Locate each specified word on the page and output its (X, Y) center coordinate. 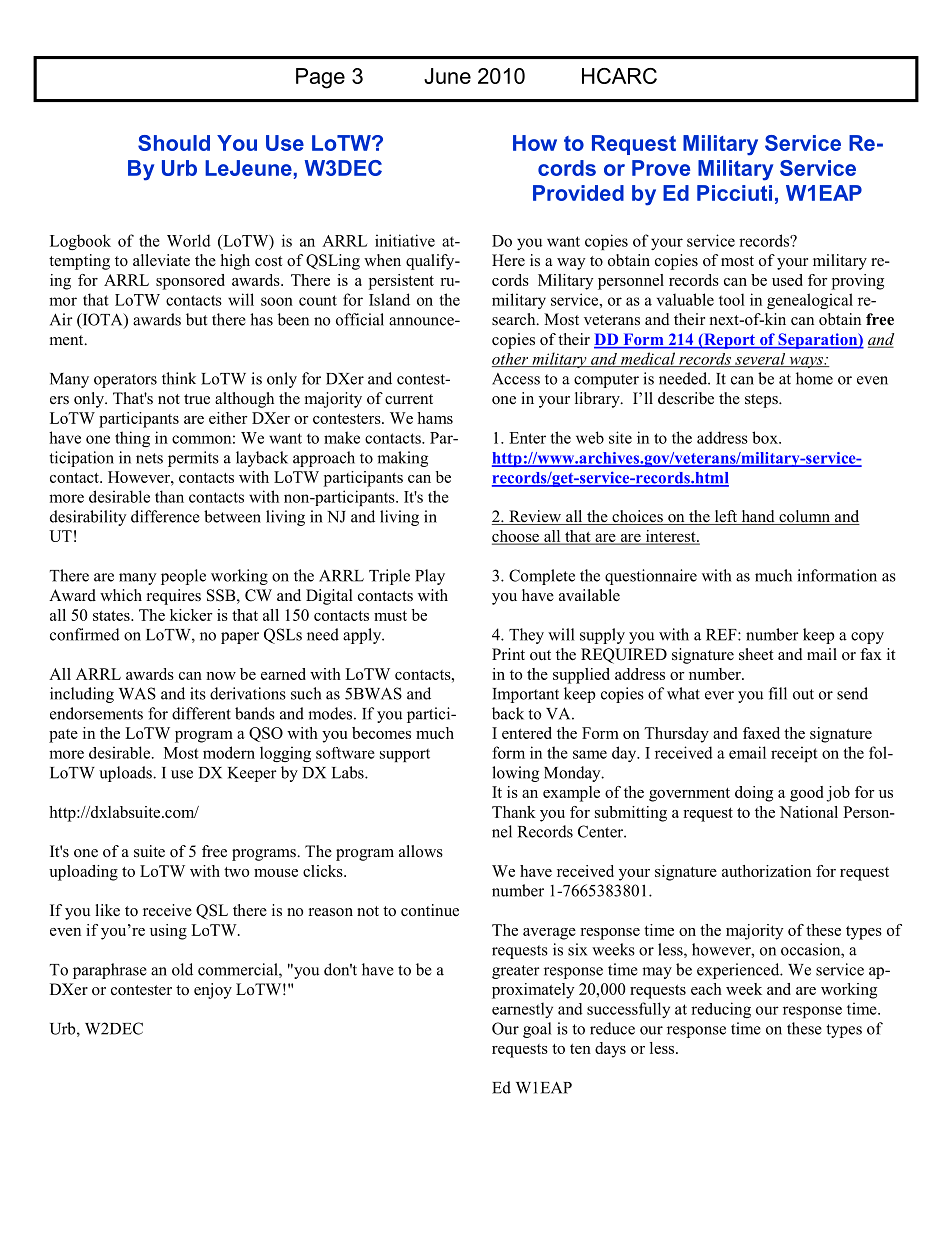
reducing (721, 1010)
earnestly (522, 1010)
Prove (661, 168)
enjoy (213, 991)
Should (174, 143)
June (447, 76)
